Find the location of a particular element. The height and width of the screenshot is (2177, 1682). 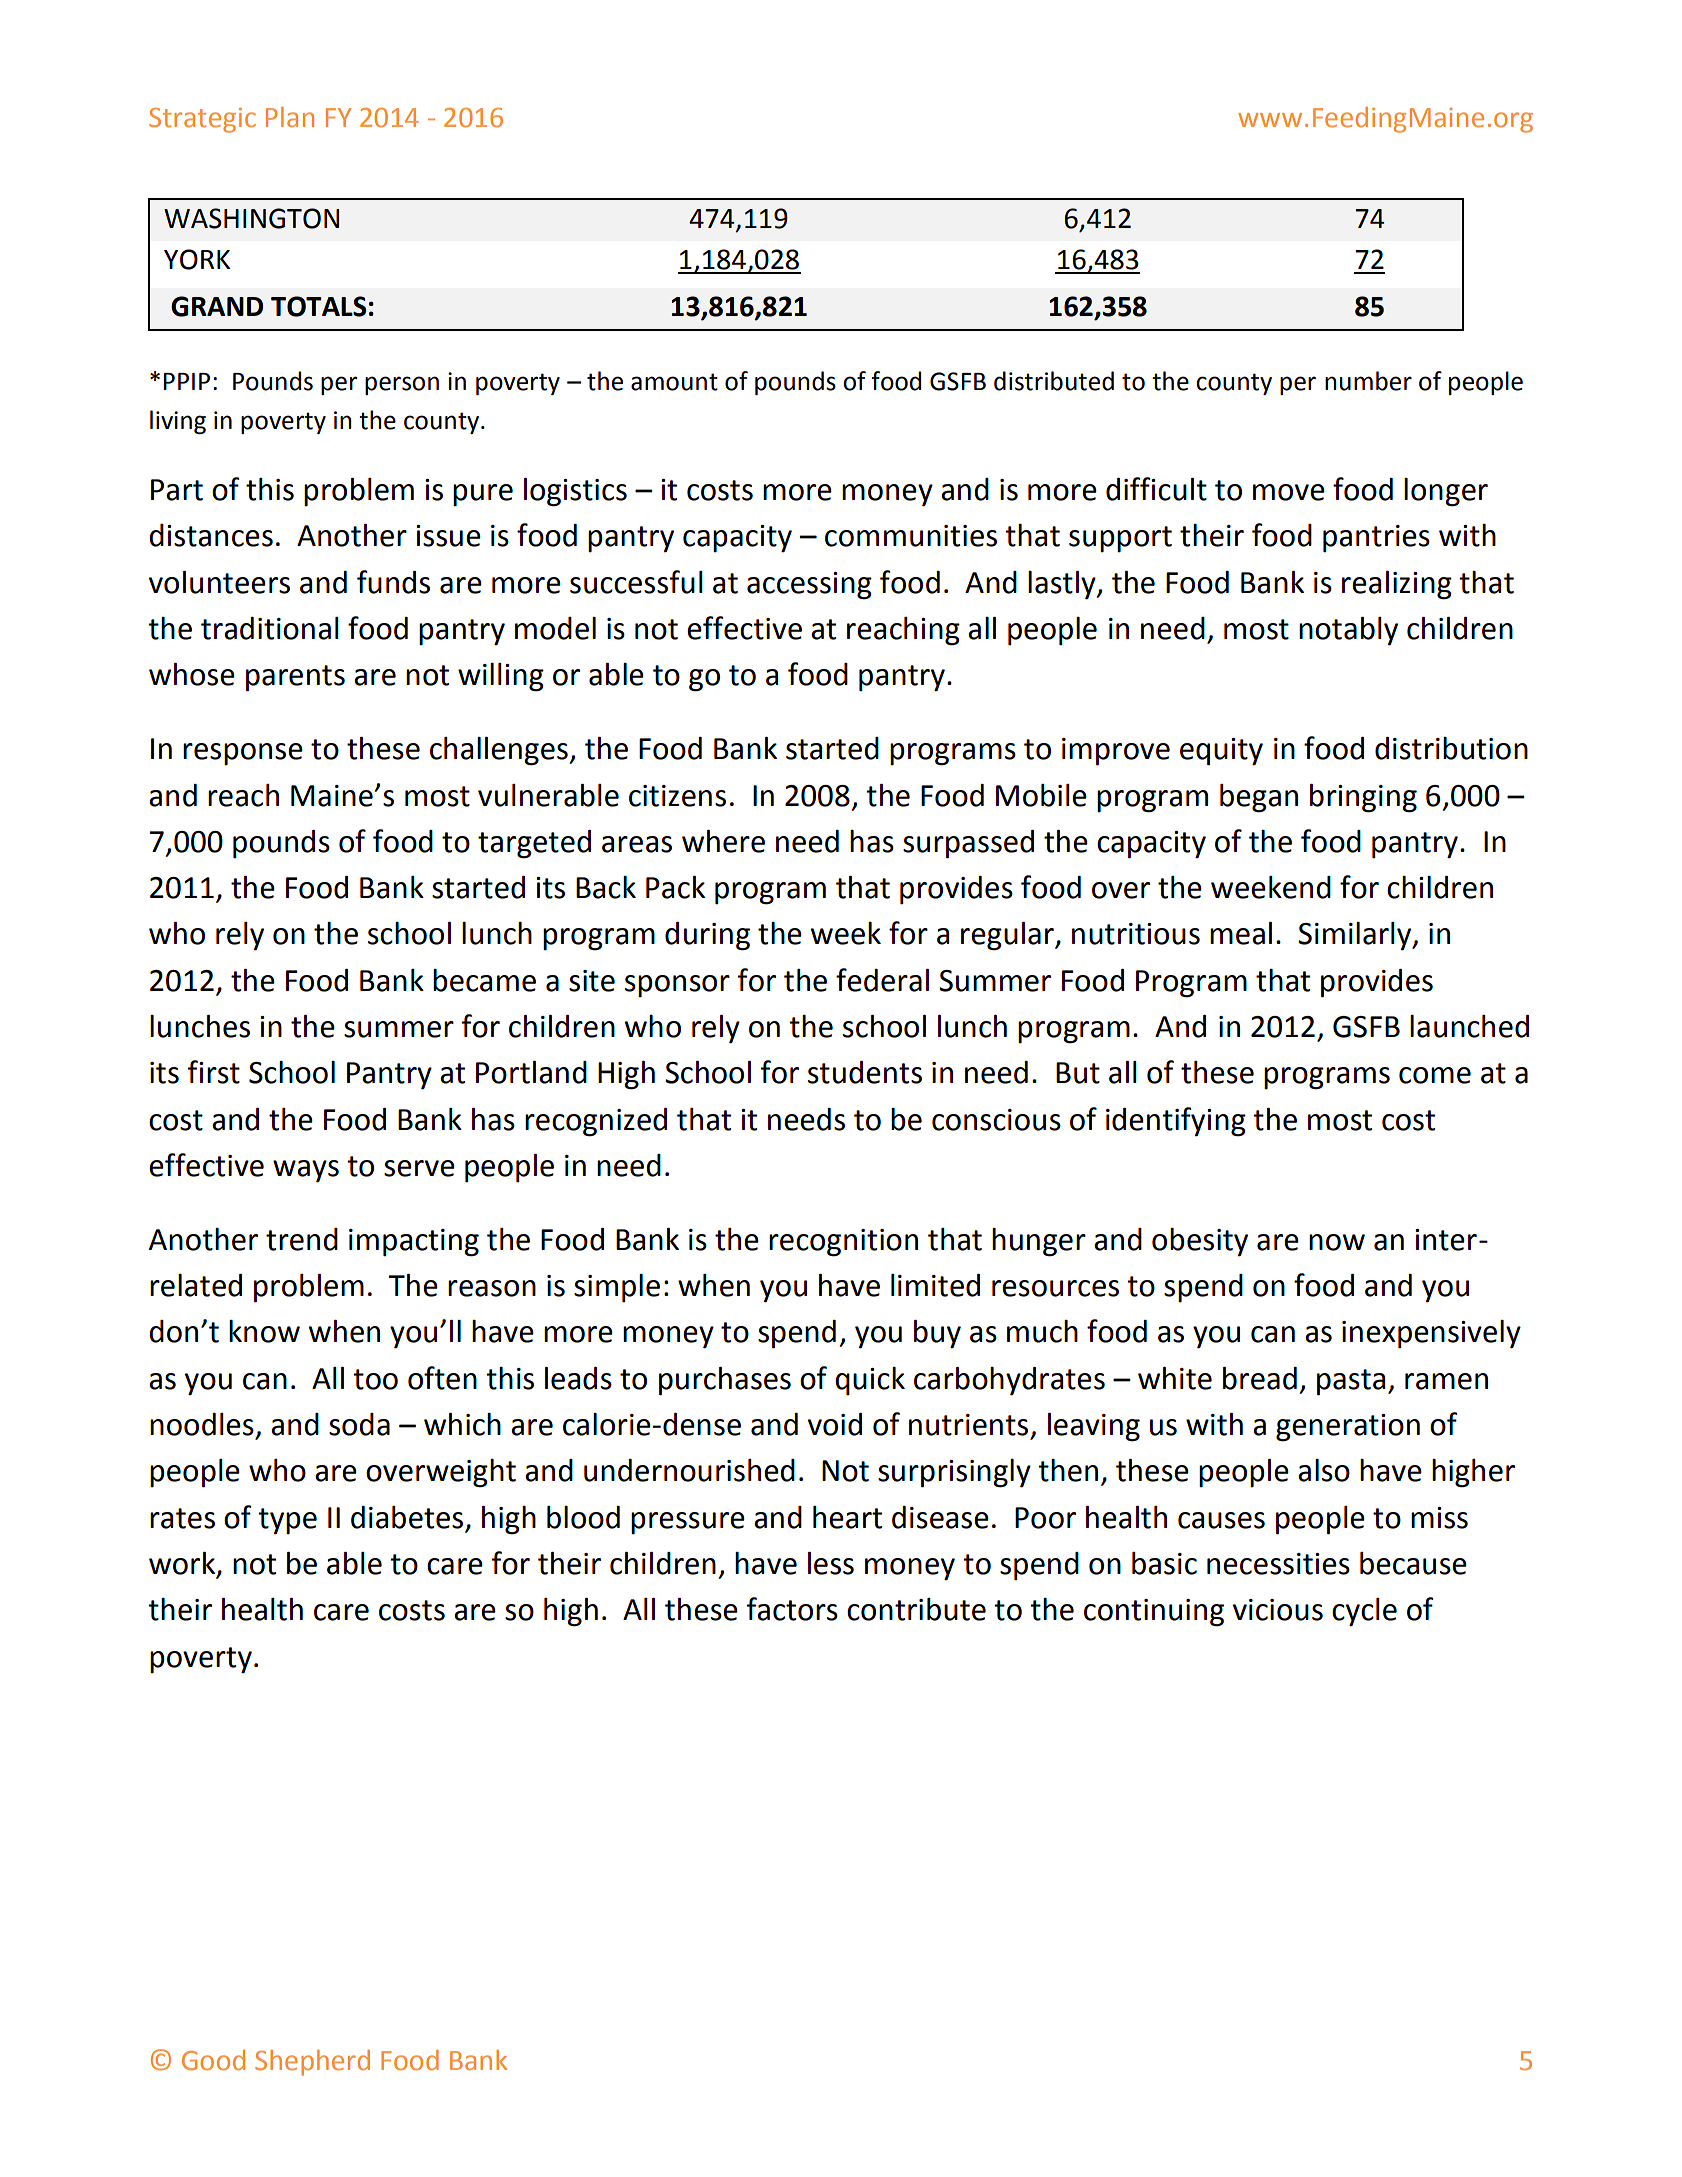

amount is located at coordinates (674, 382).
